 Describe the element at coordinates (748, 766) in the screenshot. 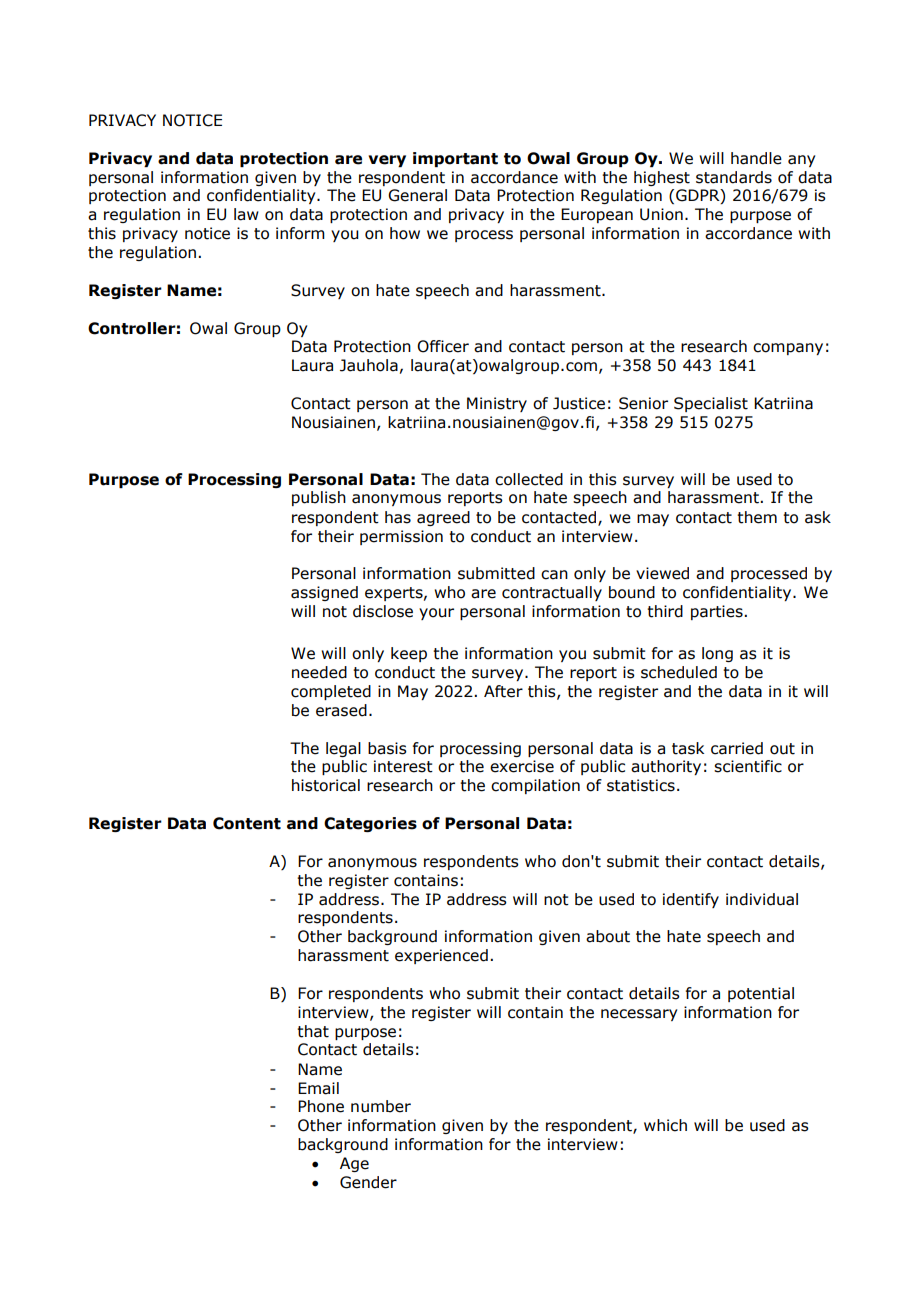

I see `scientific` at that location.
